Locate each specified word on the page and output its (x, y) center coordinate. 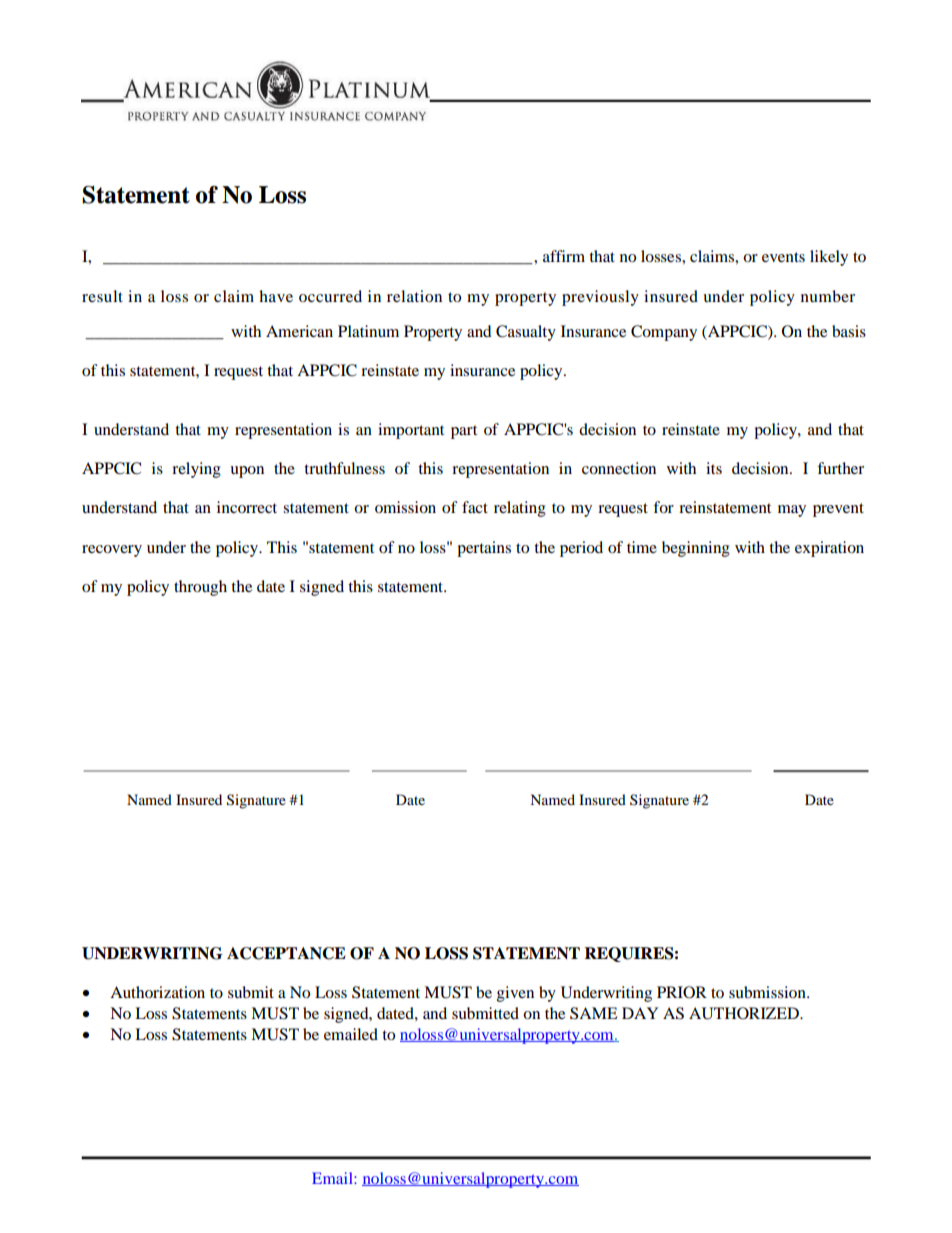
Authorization (157, 992)
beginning (696, 549)
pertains (484, 549)
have (276, 296)
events (783, 257)
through (200, 588)
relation (414, 296)
